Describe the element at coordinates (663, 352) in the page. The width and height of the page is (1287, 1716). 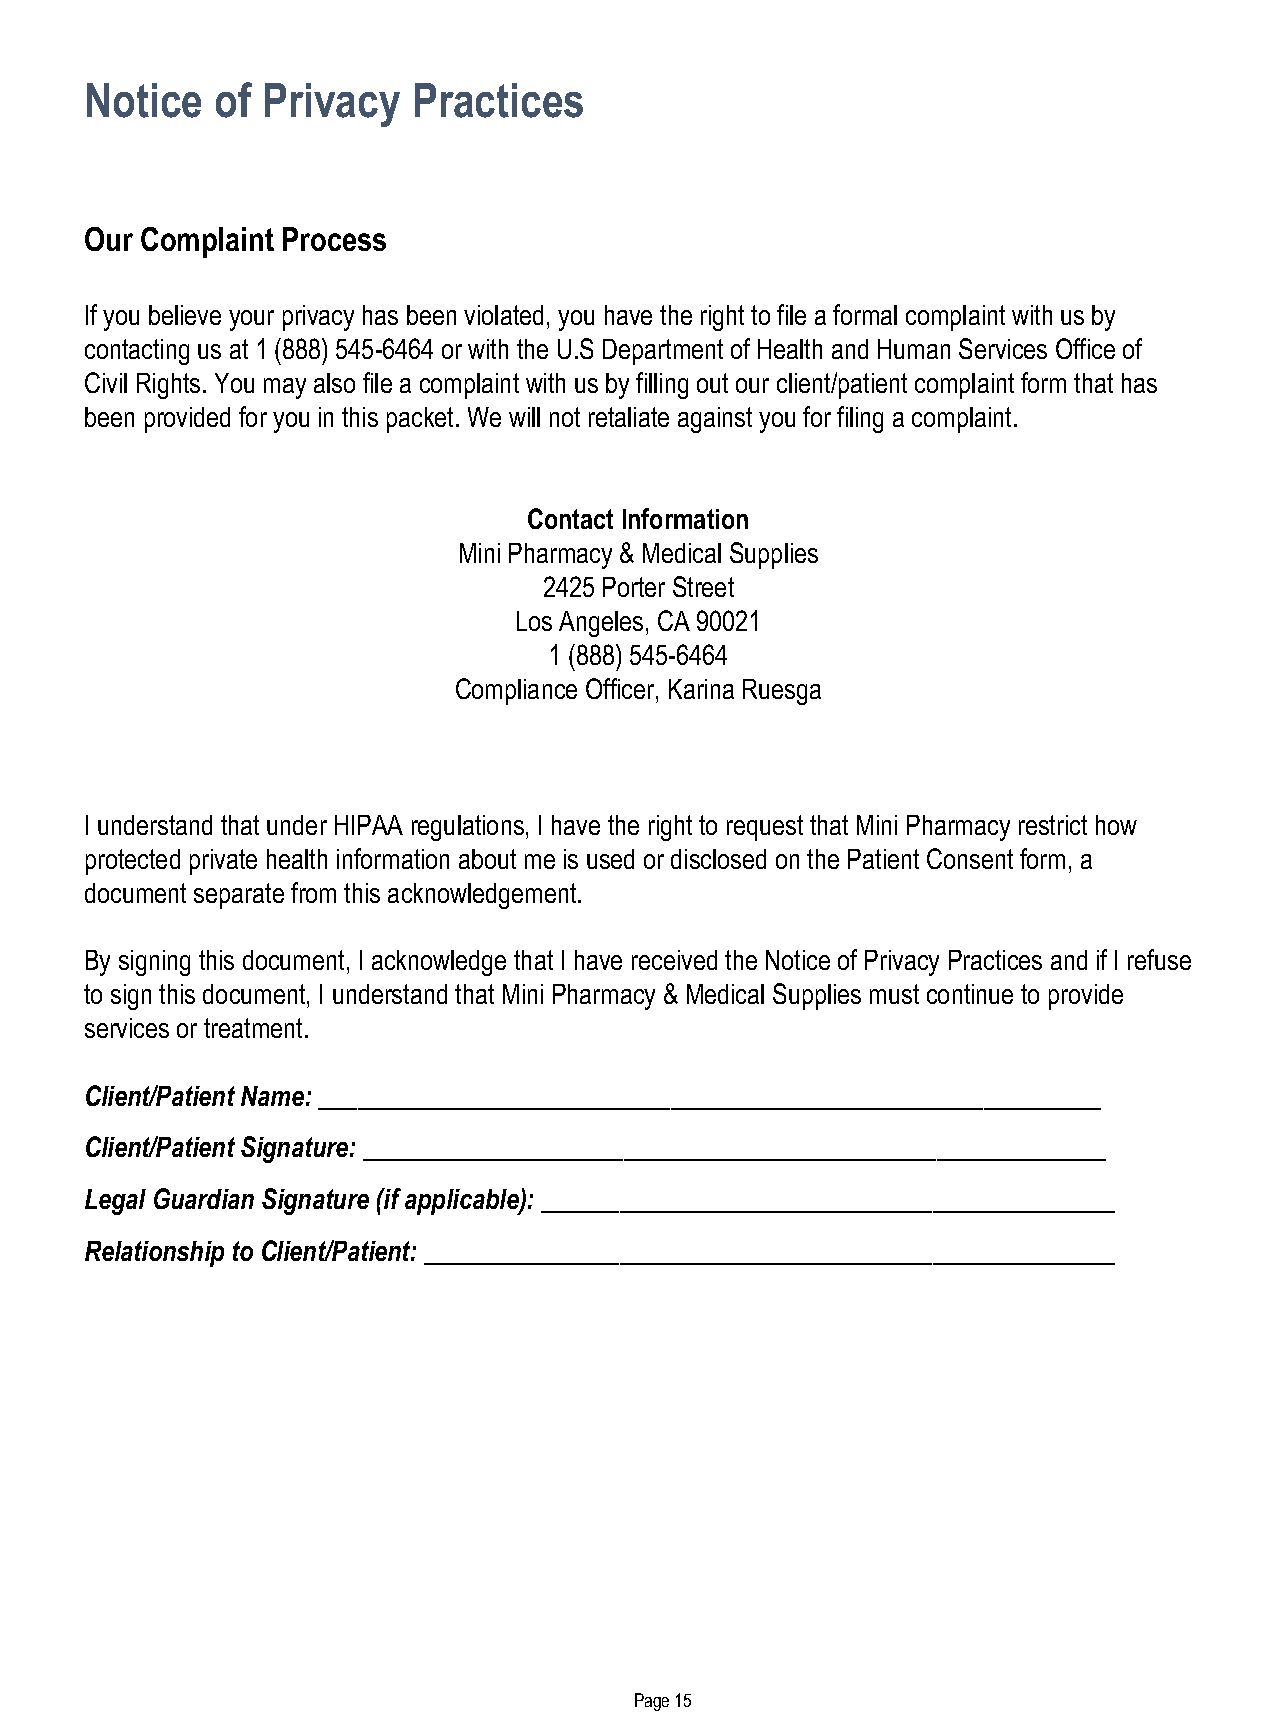
I see `Department` at that location.
